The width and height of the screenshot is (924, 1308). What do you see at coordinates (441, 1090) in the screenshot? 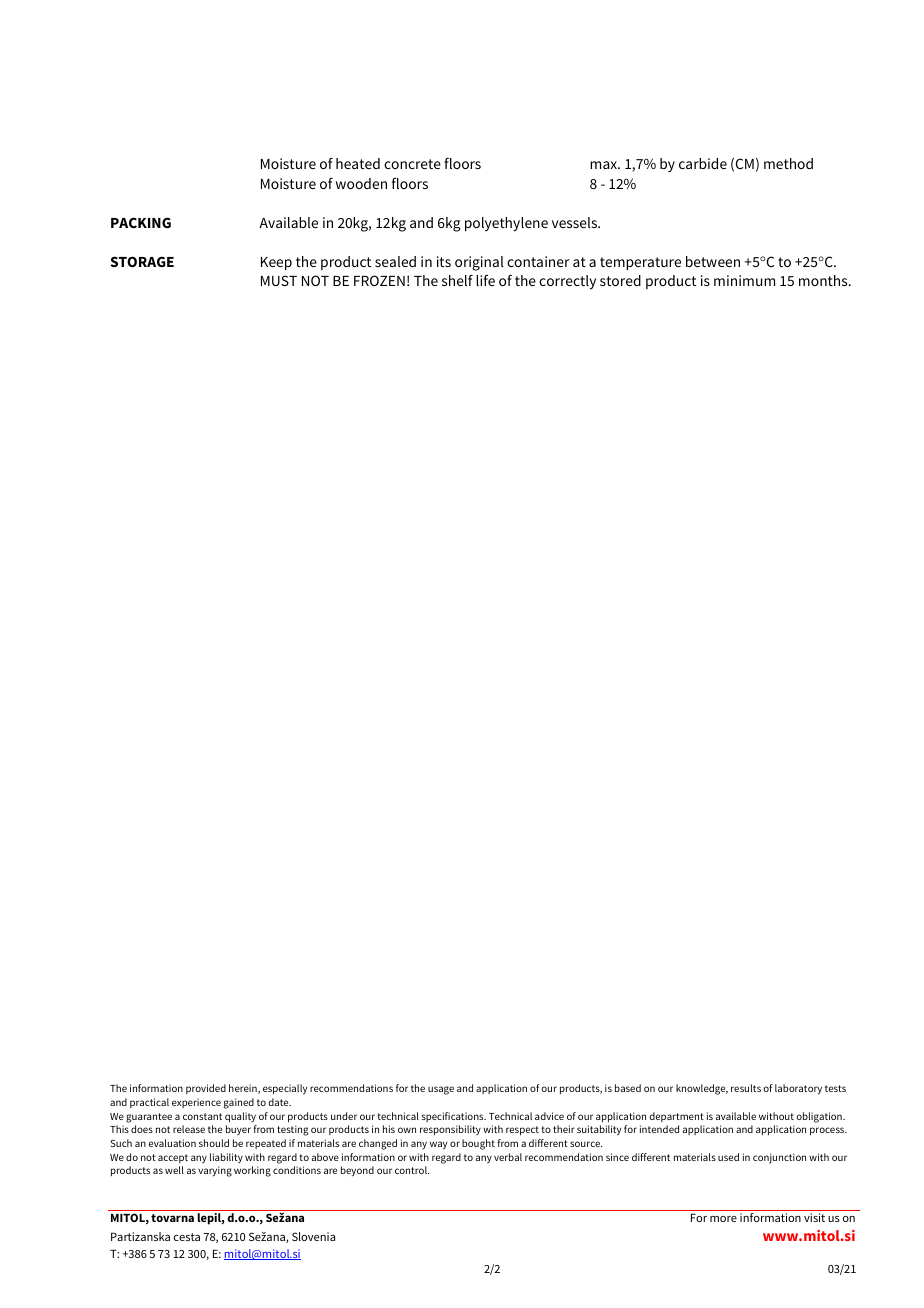
I see `usage` at bounding box center [441, 1090].
